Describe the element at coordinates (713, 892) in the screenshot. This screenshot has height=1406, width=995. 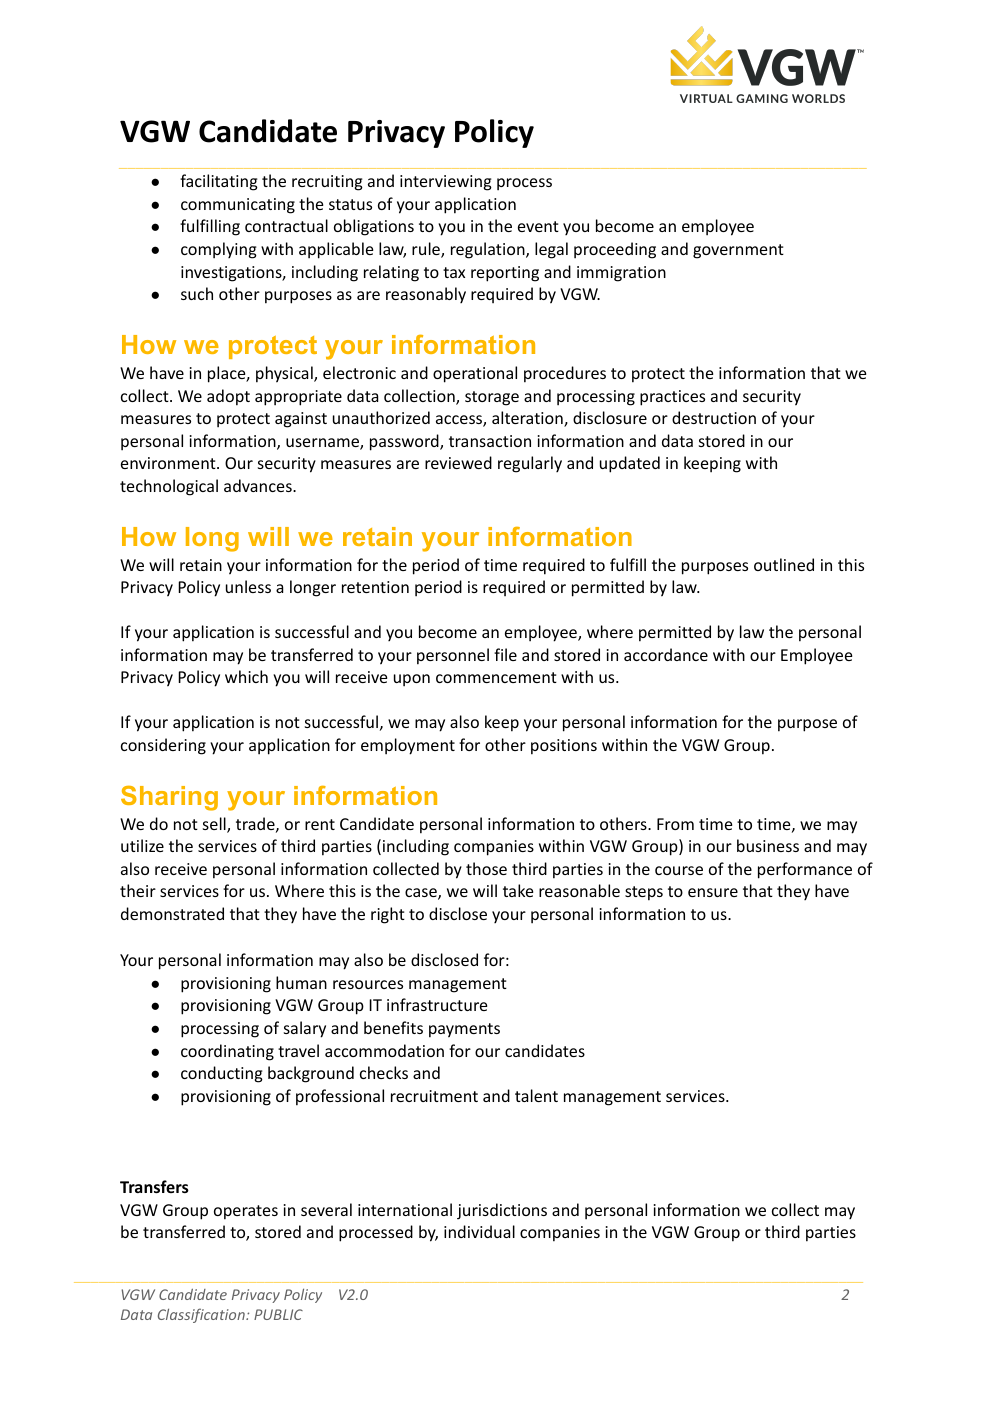
I see `ensure` at that location.
